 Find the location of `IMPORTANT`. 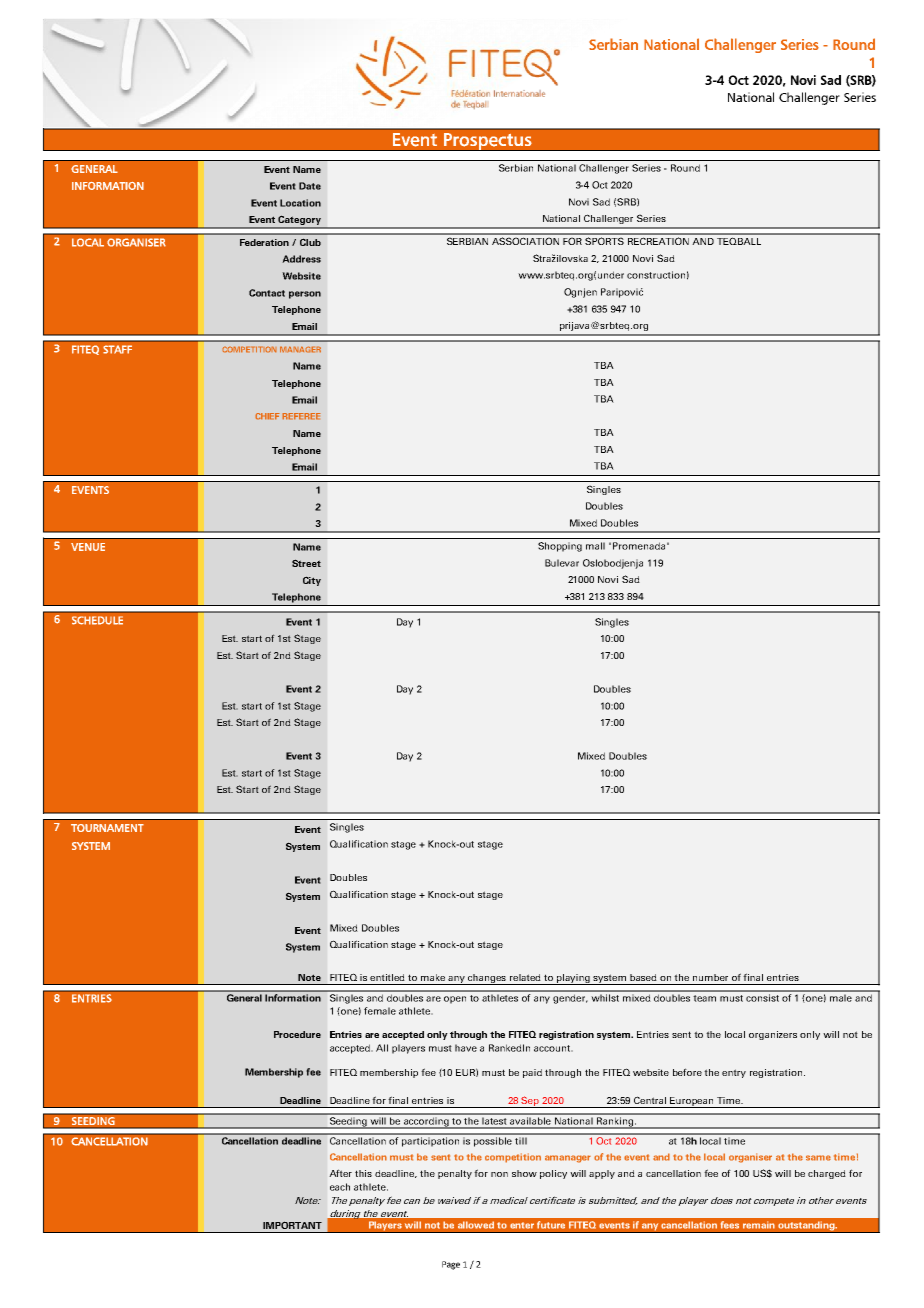

IMPORTANT is located at coordinates (292, 1225).
